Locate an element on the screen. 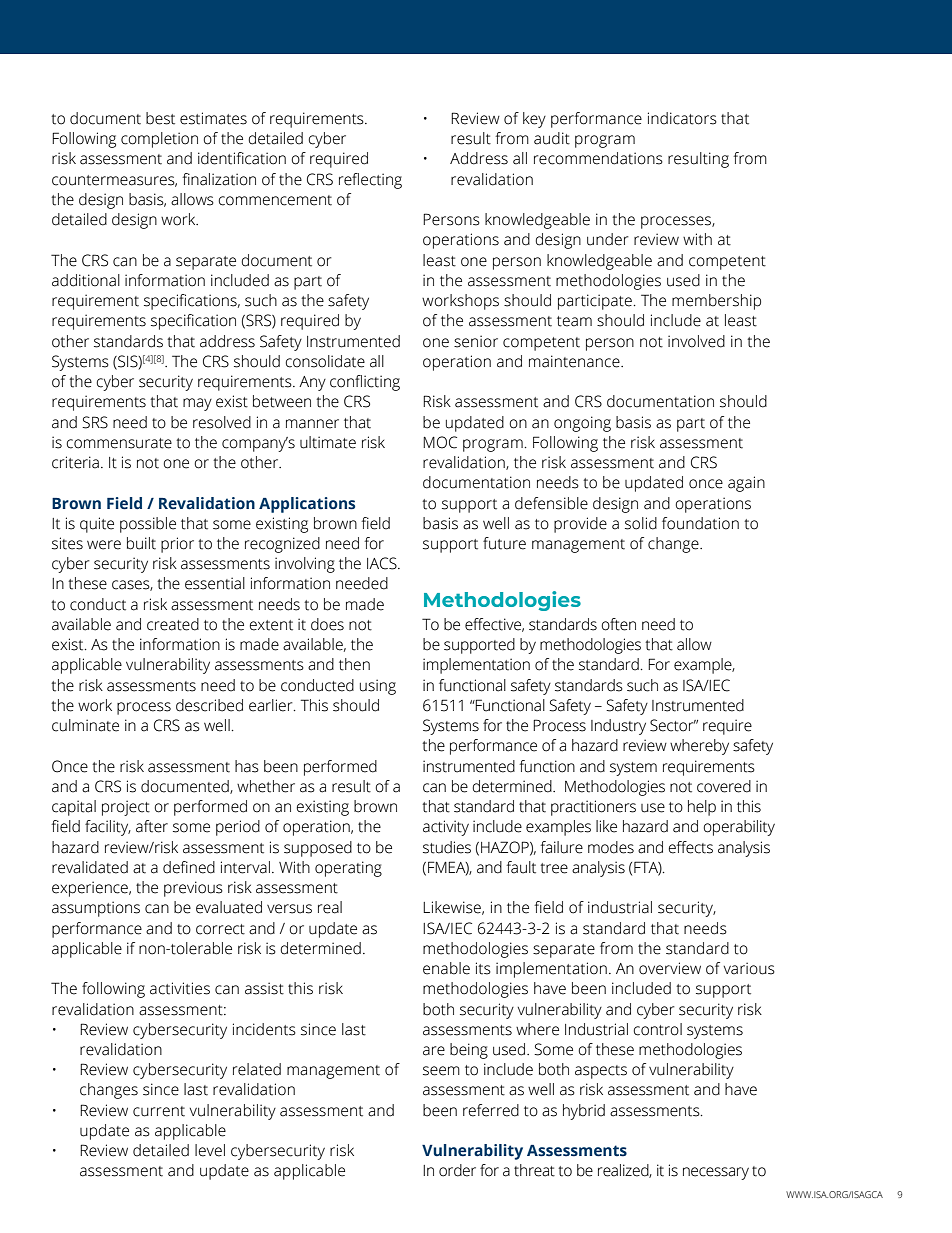 This screenshot has height=1233, width=952. created is located at coordinates (173, 624).
